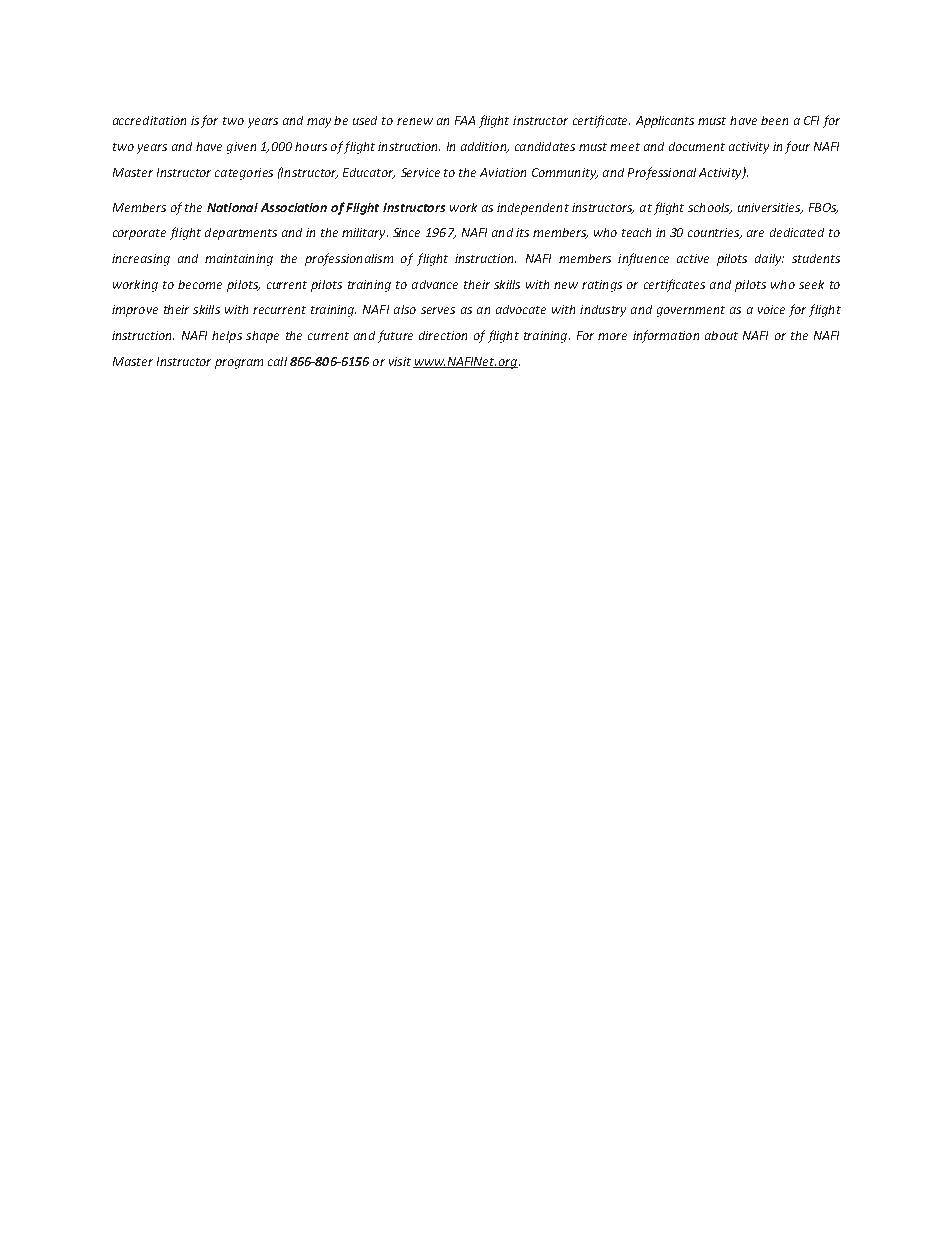 Image resolution: width=952 pixels, height=1233 pixels. I want to click on FAA, so click(465, 120).
